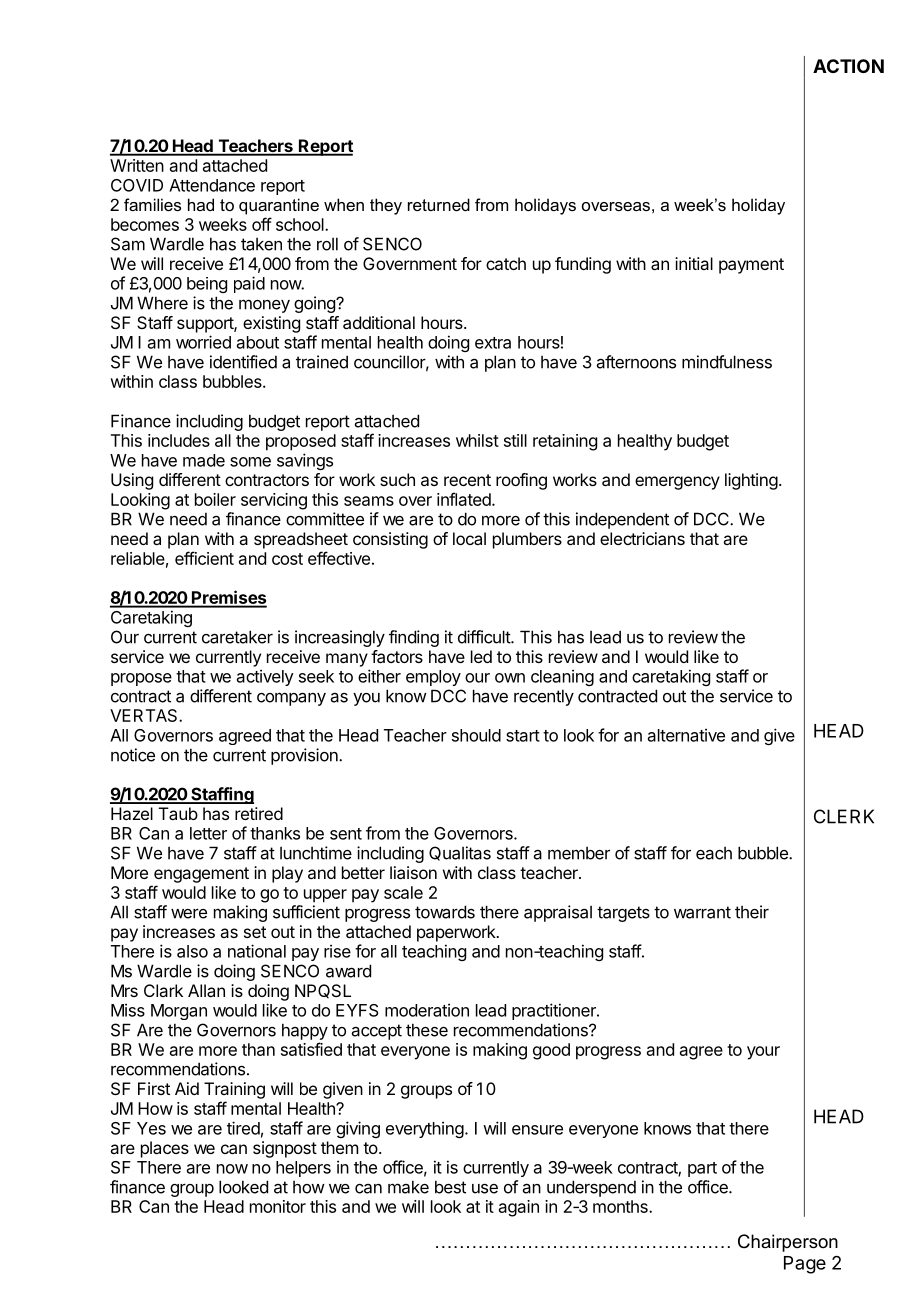  I want to click on alternative, so click(686, 735).
